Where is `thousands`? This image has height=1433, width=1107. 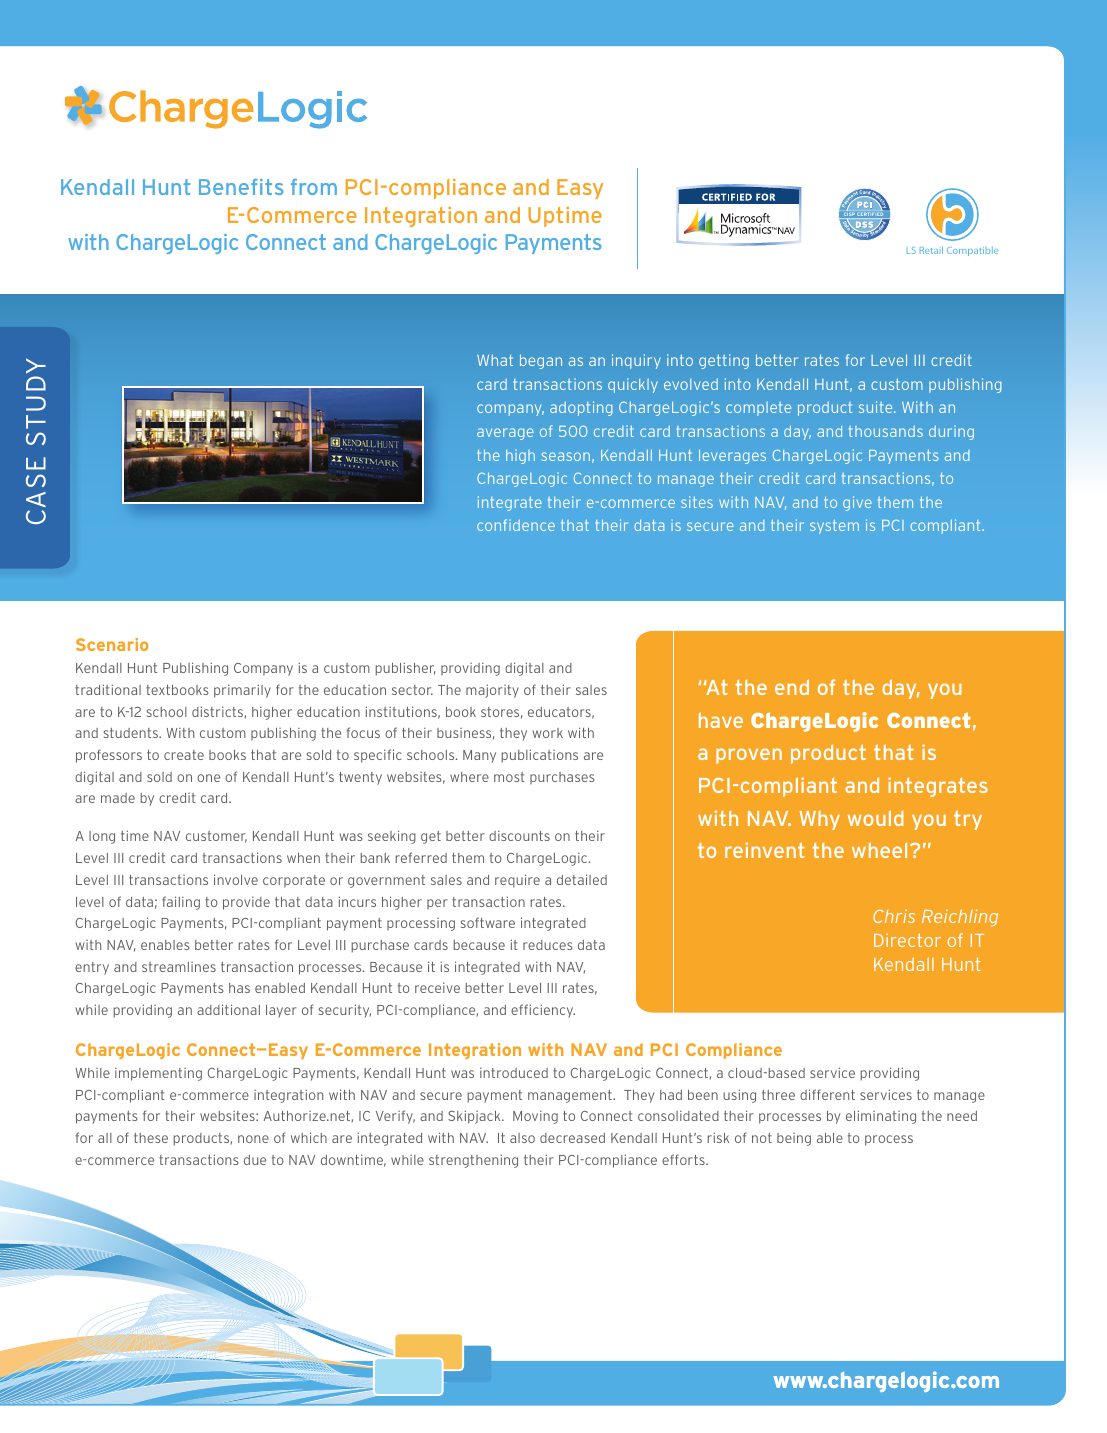 thousands is located at coordinates (886, 431).
